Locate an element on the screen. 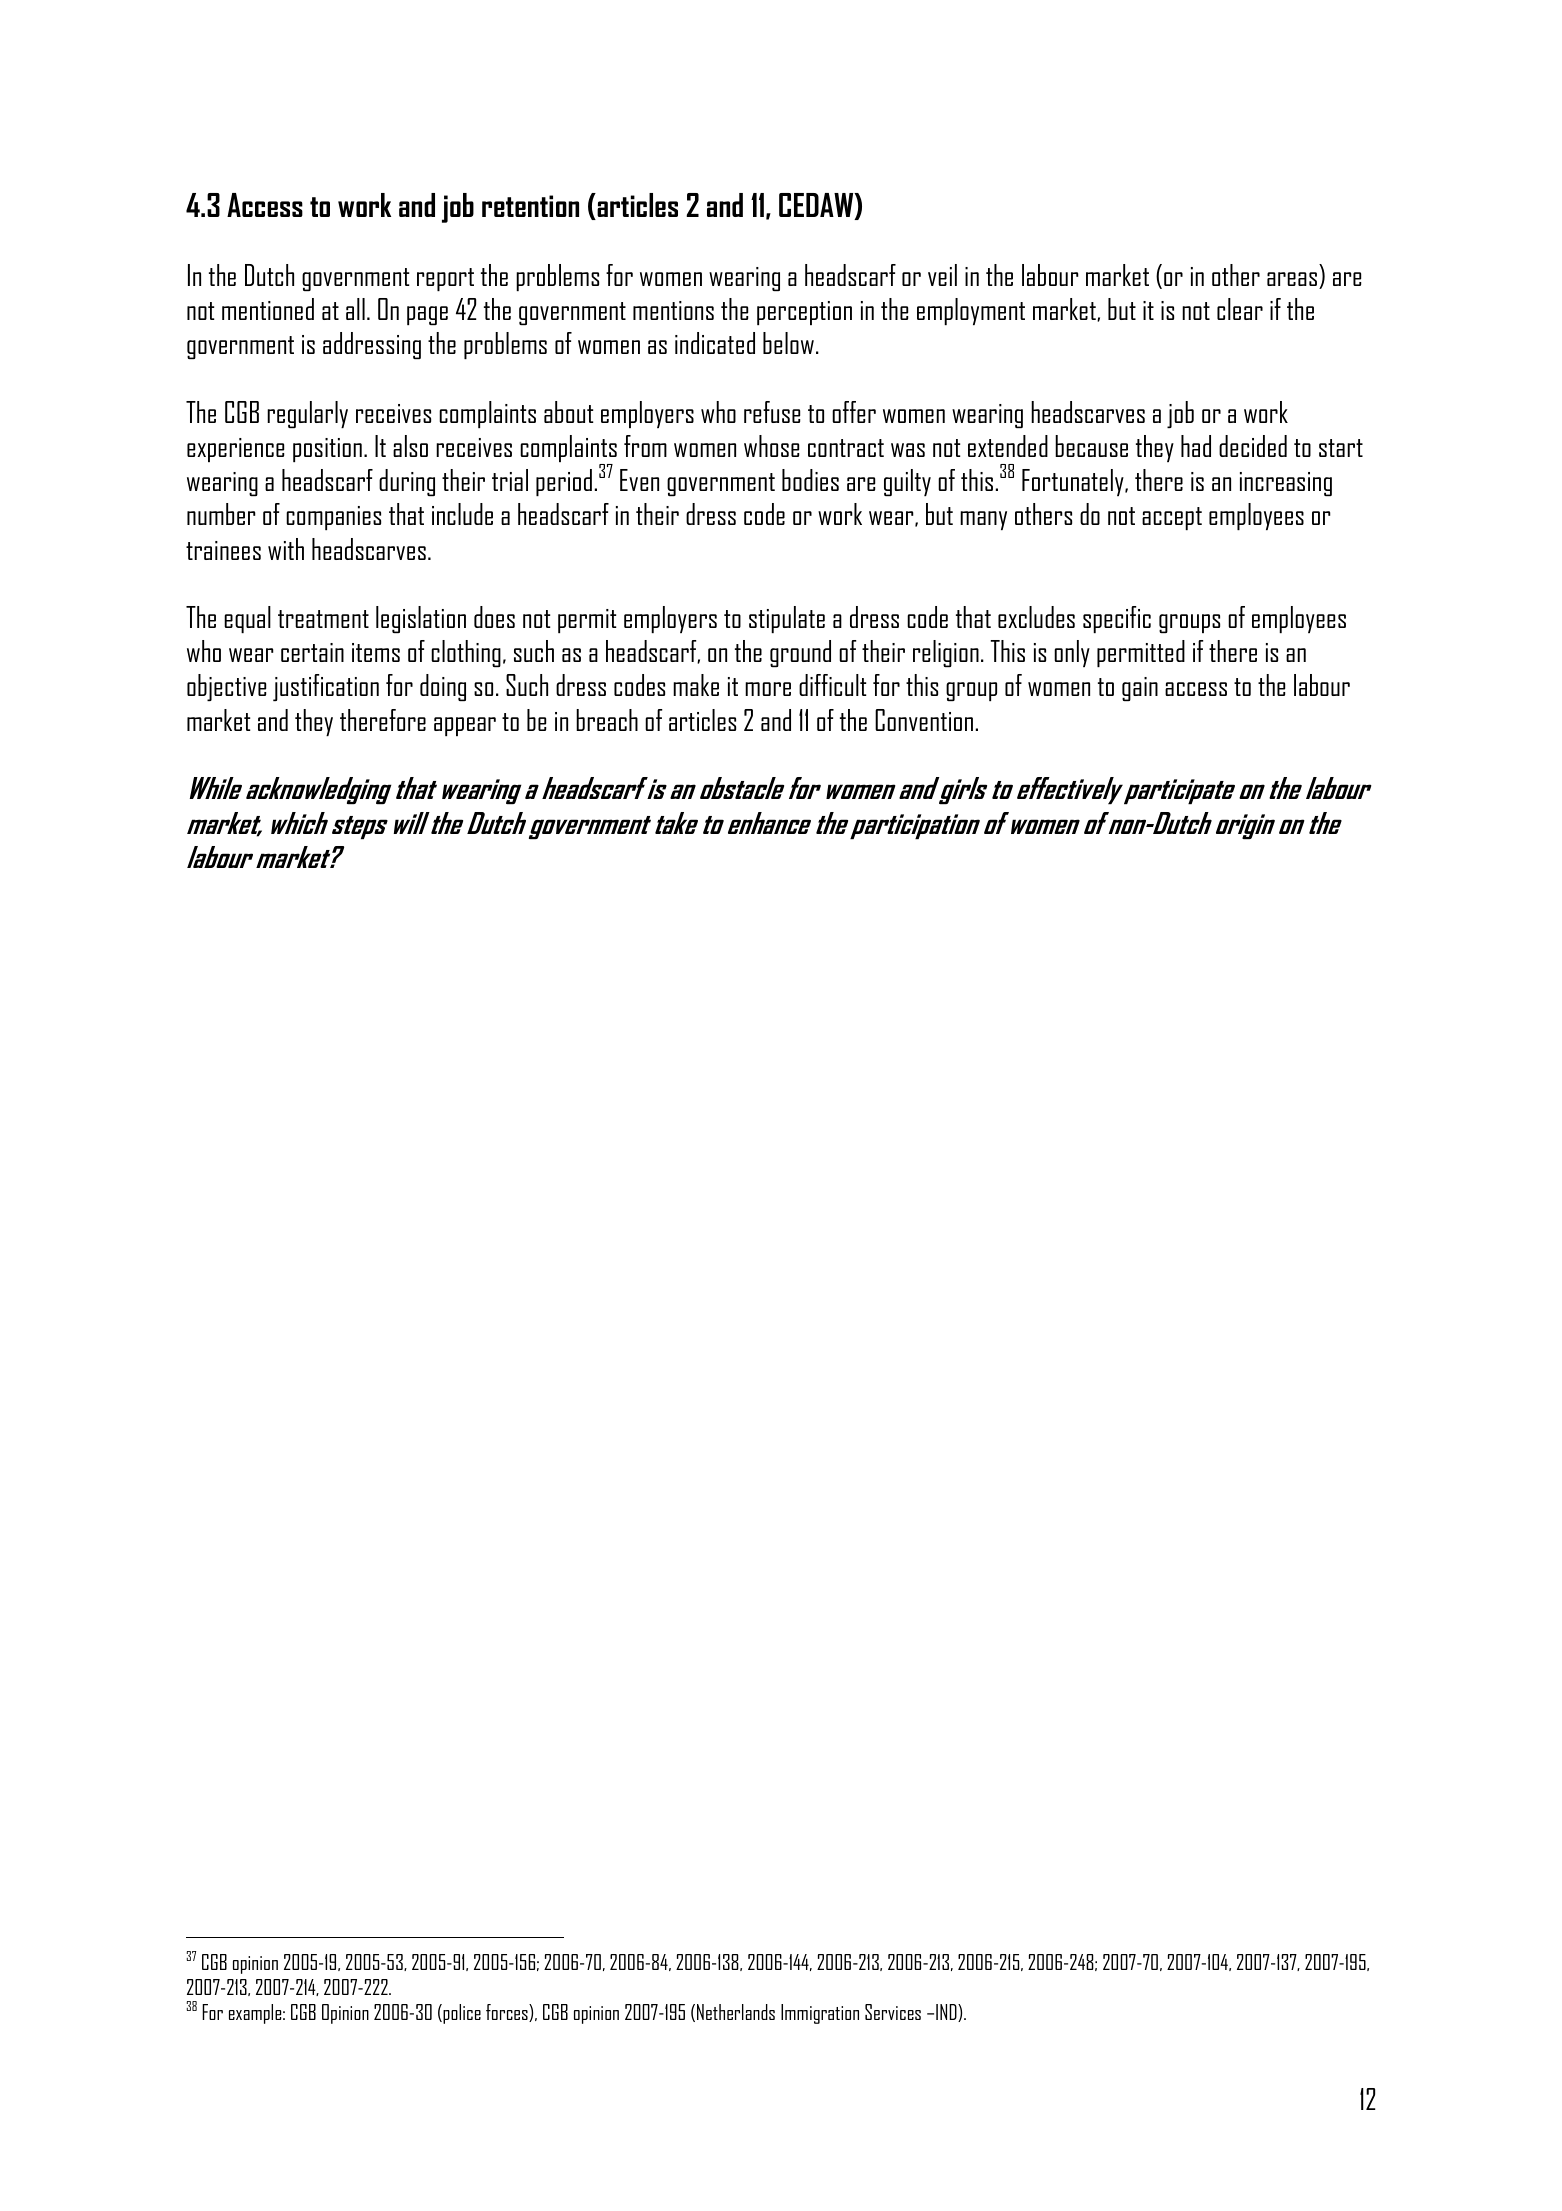  treatment is located at coordinates (323, 619).
